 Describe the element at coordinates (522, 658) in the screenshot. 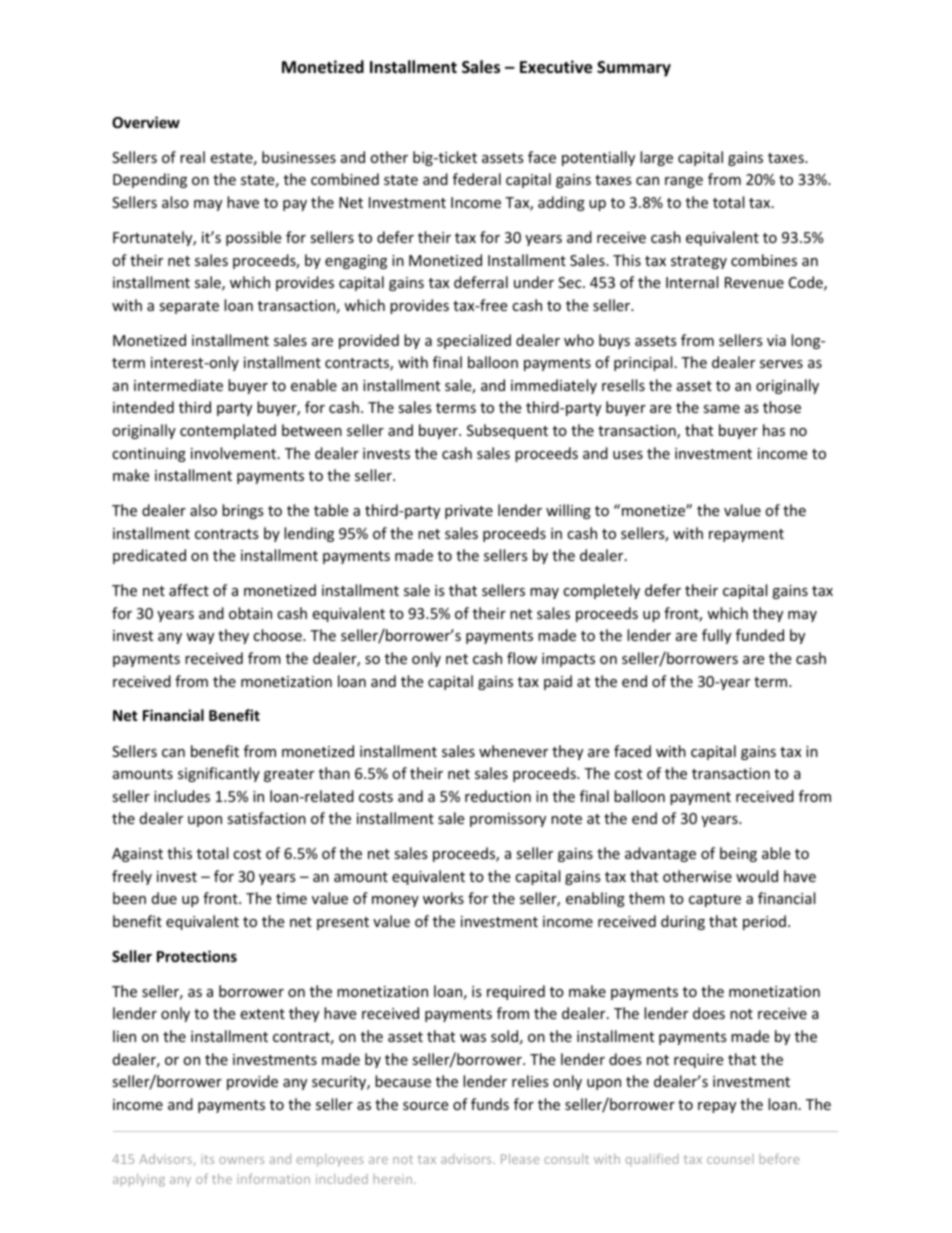

I see `flow` at that location.
